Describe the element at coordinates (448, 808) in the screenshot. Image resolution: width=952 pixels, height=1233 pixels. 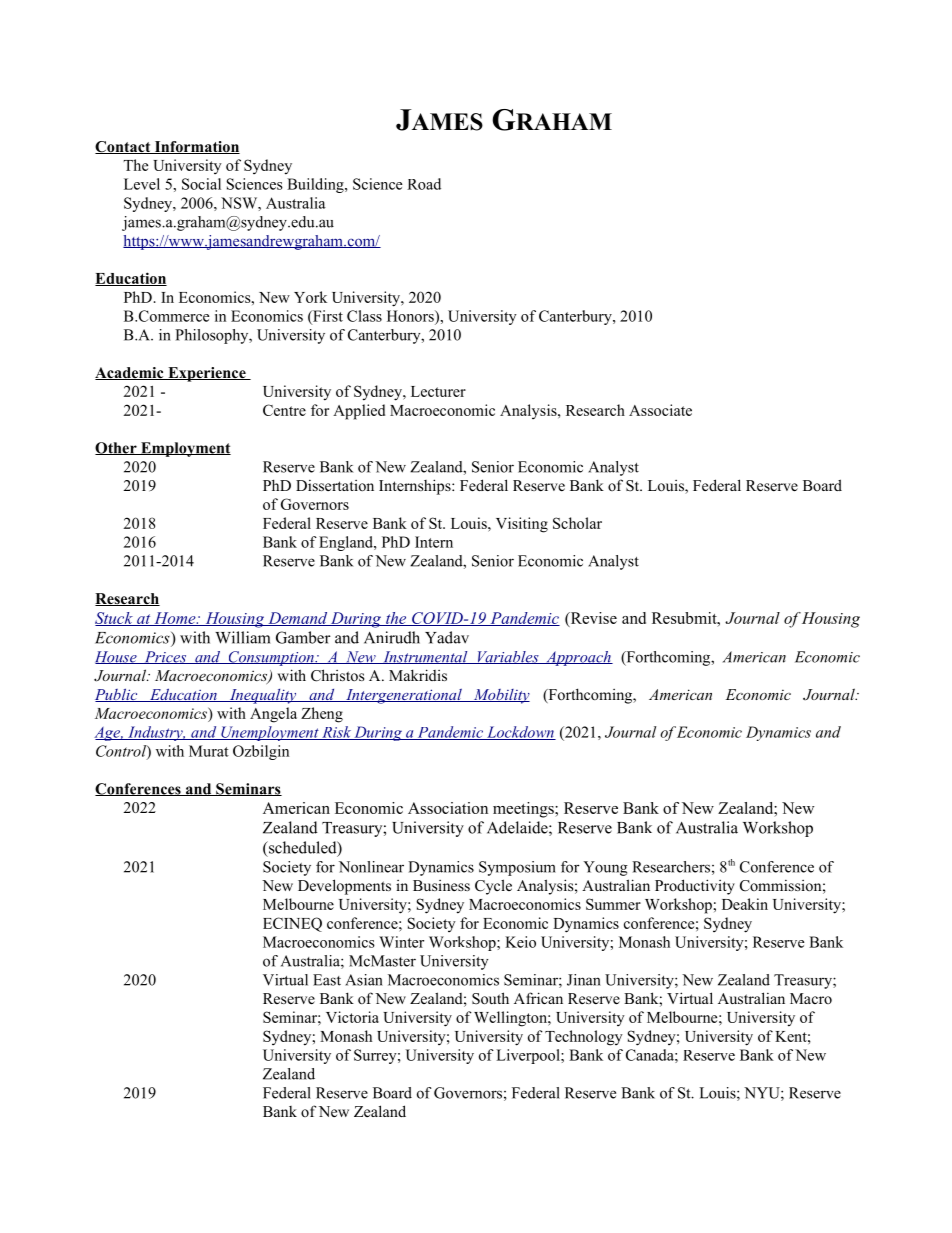
I see `Association` at that location.
